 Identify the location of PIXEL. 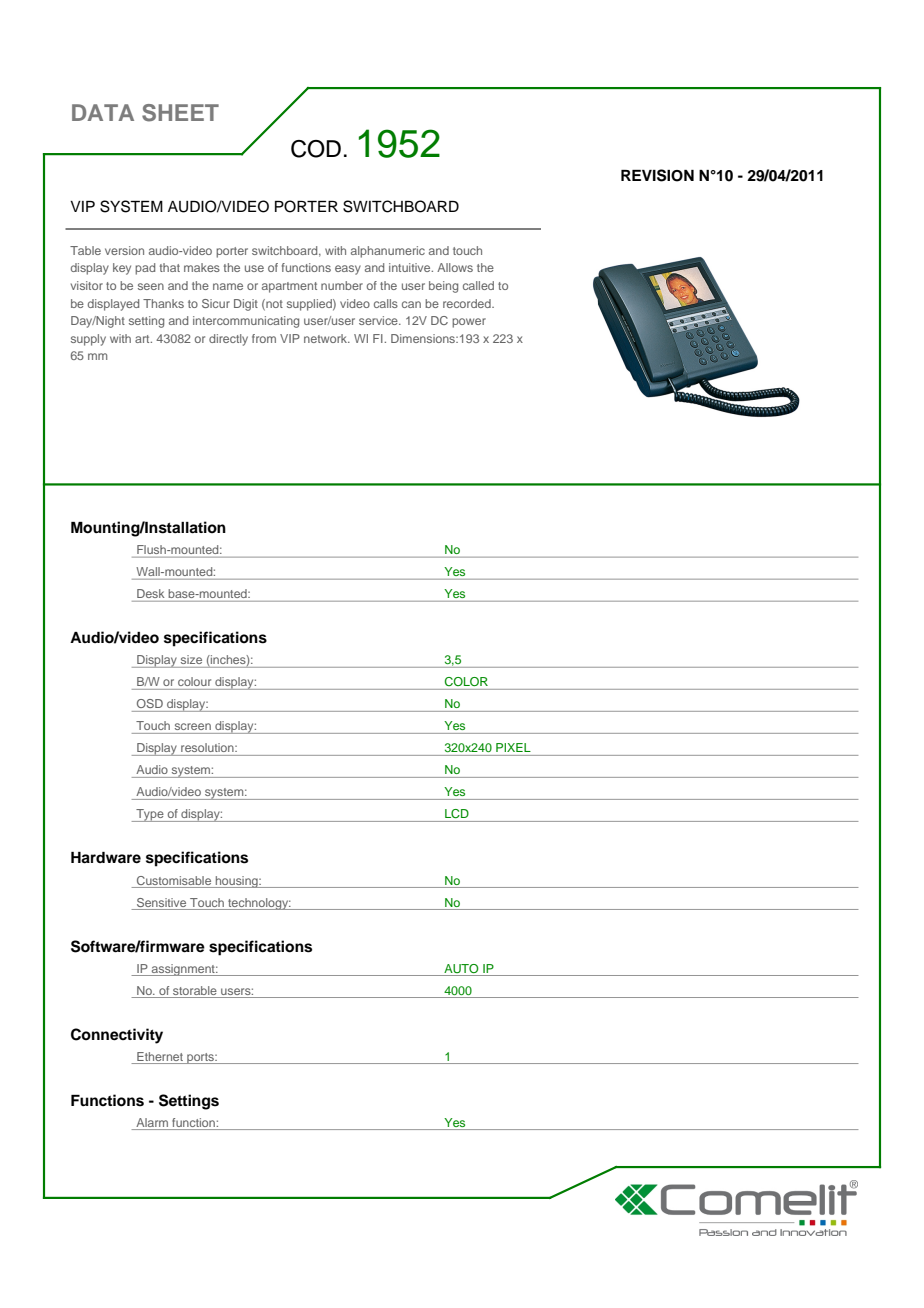
(513, 747).
